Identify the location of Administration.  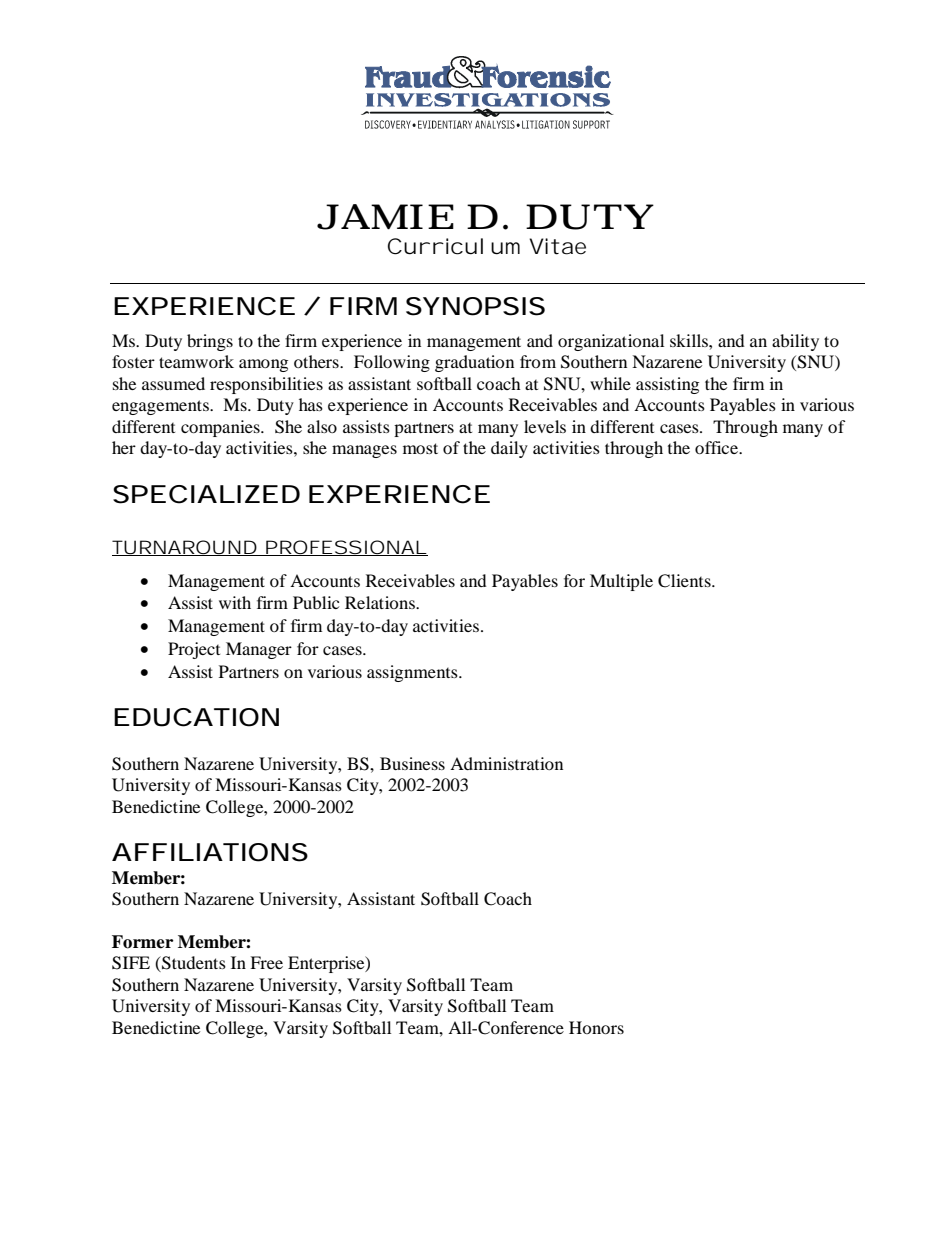
(506, 763).
